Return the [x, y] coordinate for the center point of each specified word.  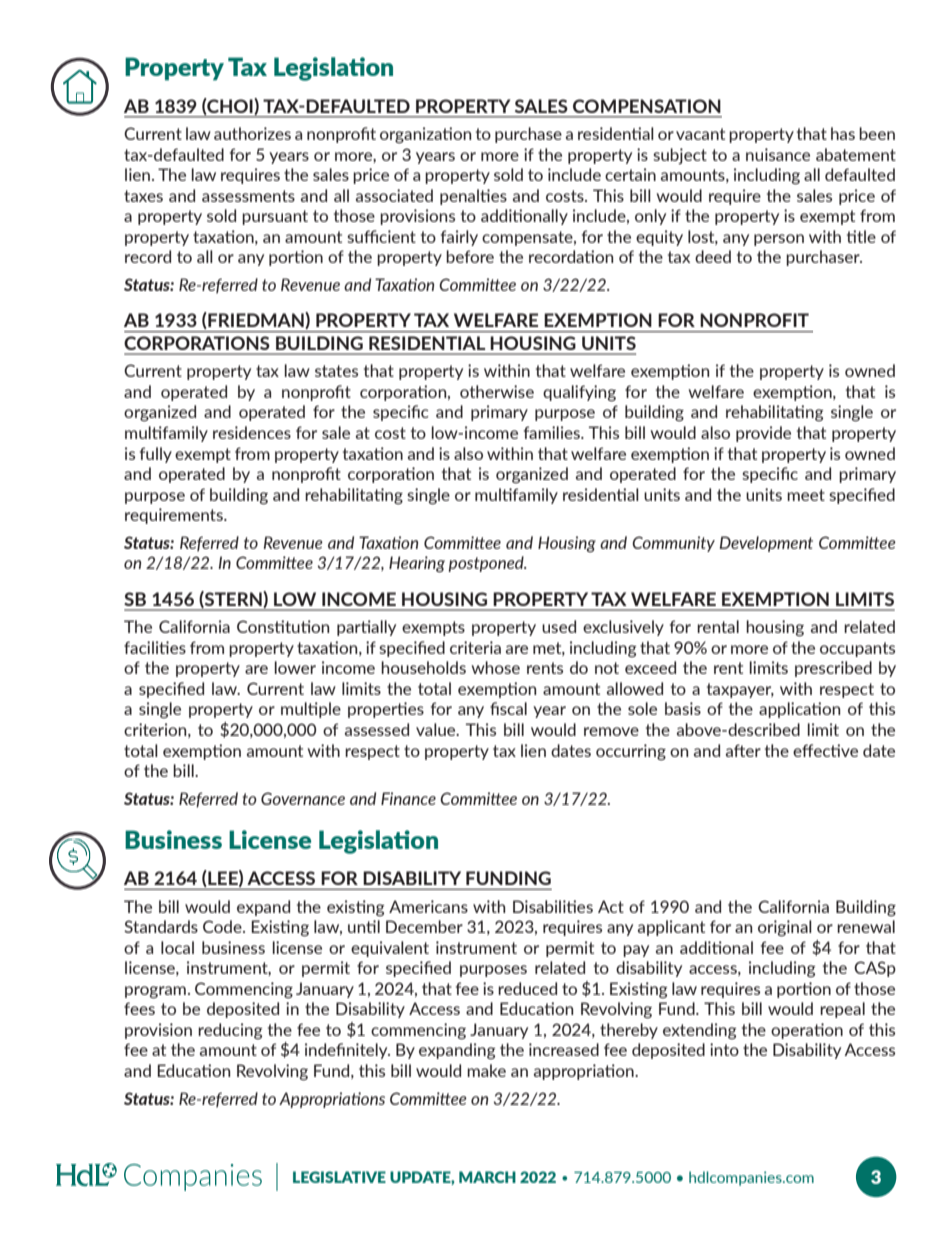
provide [763, 434]
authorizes [252, 133]
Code [223, 926]
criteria [475, 647]
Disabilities [553, 906]
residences [252, 432]
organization [425, 135]
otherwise [497, 391]
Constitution [283, 626]
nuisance [778, 154]
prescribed [833, 669]
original [785, 928]
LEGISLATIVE [339, 1177]
